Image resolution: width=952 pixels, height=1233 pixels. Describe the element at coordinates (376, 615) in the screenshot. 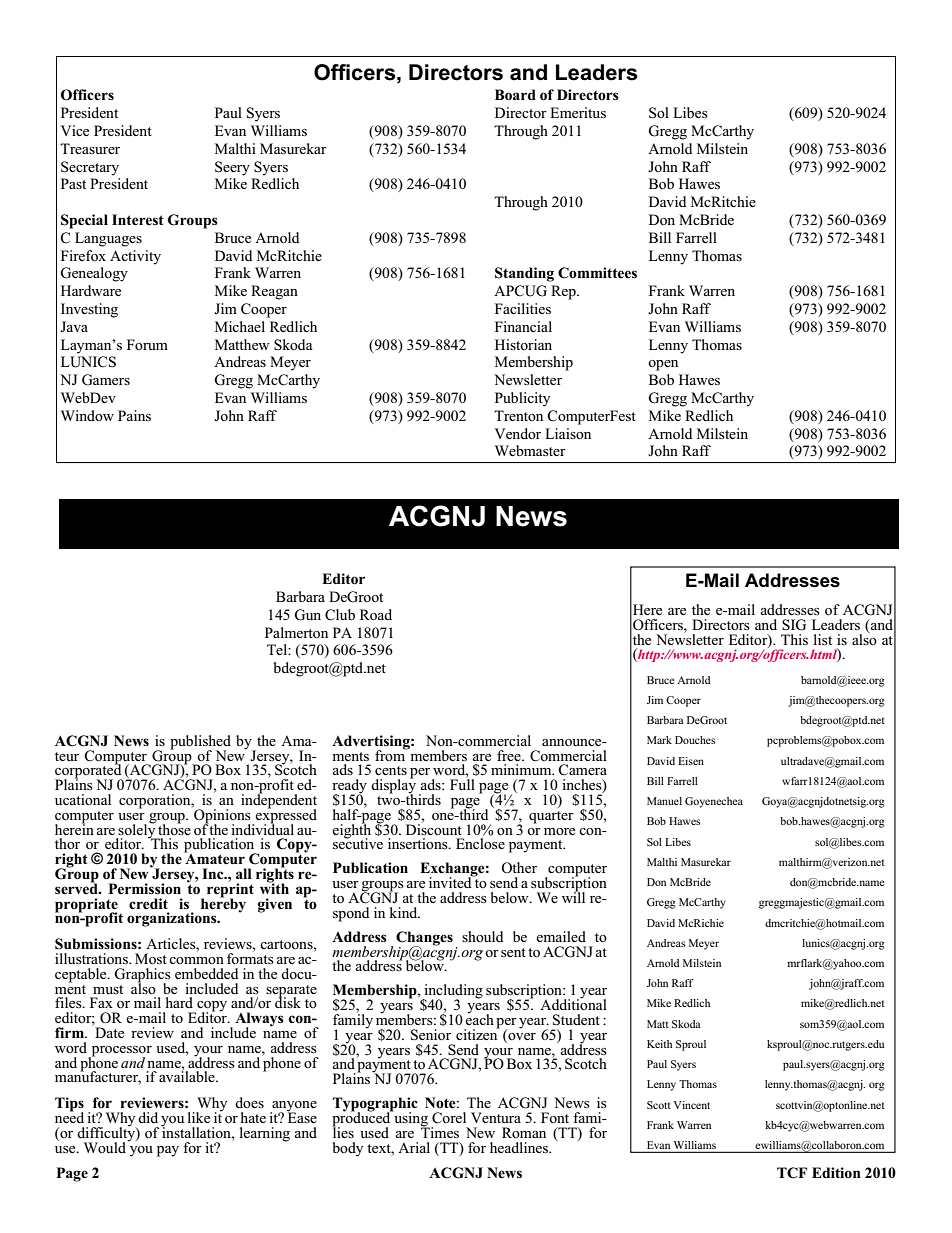

I see `Road` at that location.
